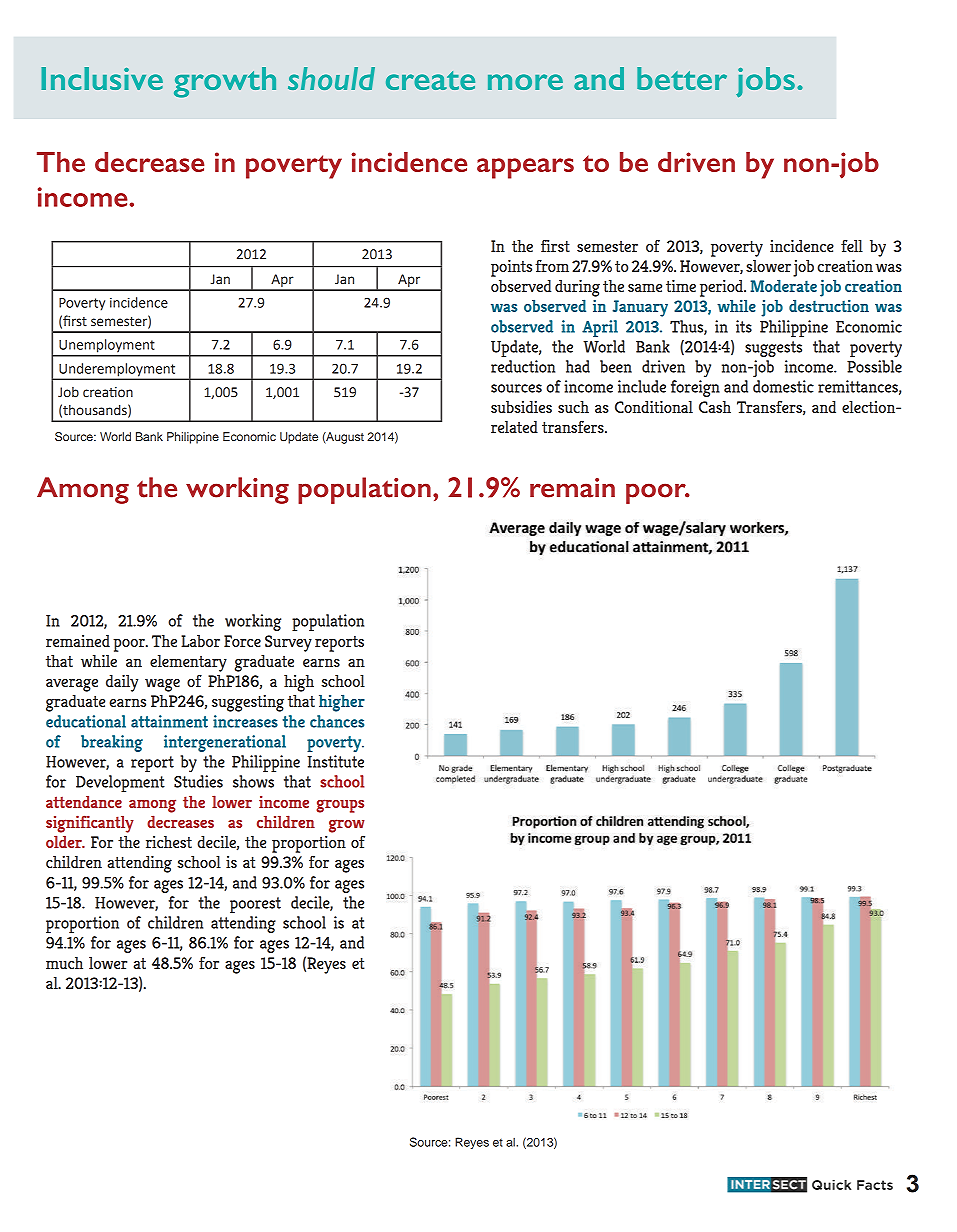 The width and height of the image is (957, 1232). What do you see at coordinates (335, 761) in the image?
I see `Institute` at bounding box center [335, 761].
